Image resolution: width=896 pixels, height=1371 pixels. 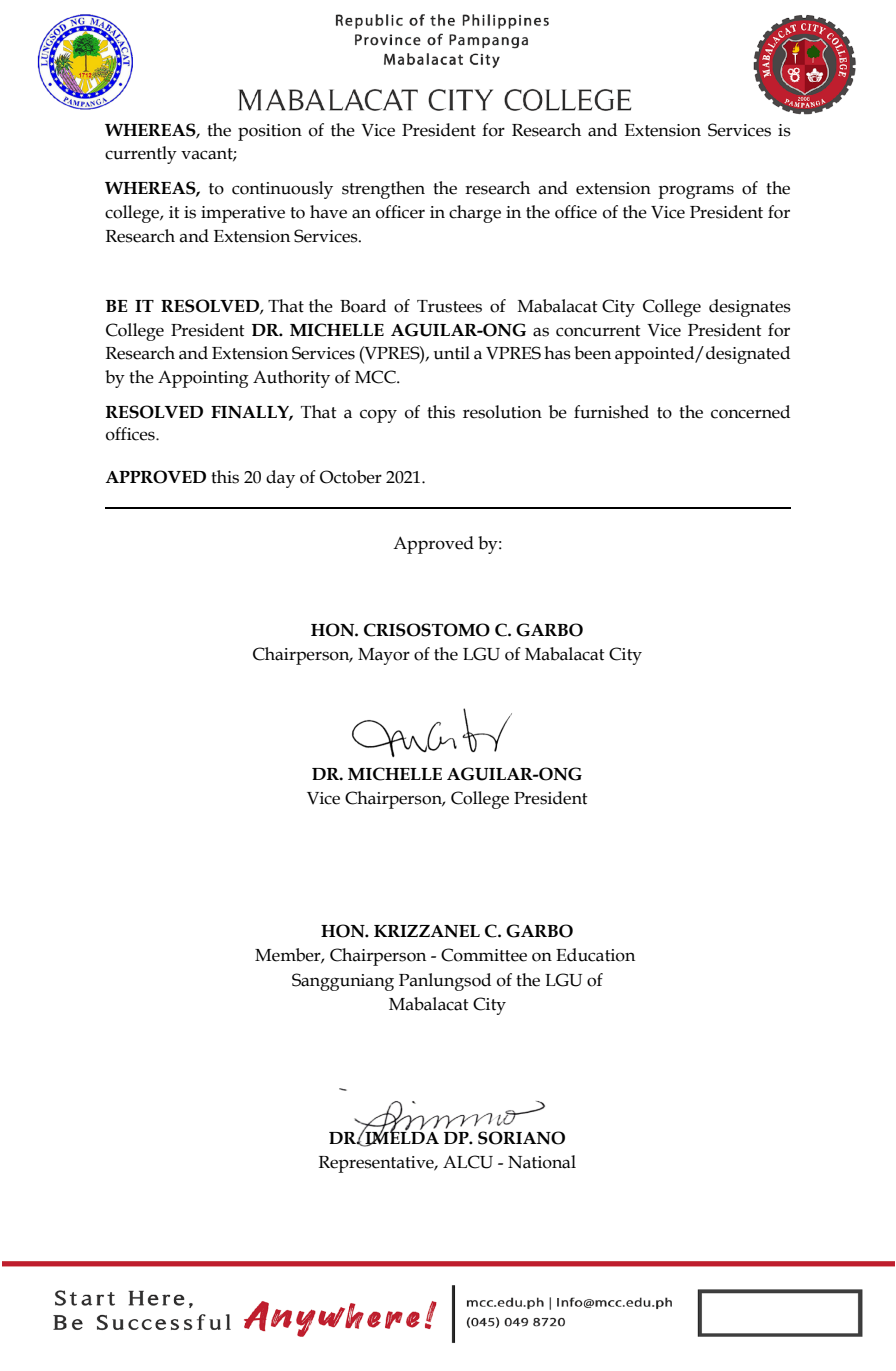 I want to click on charge, so click(x=475, y=214).
